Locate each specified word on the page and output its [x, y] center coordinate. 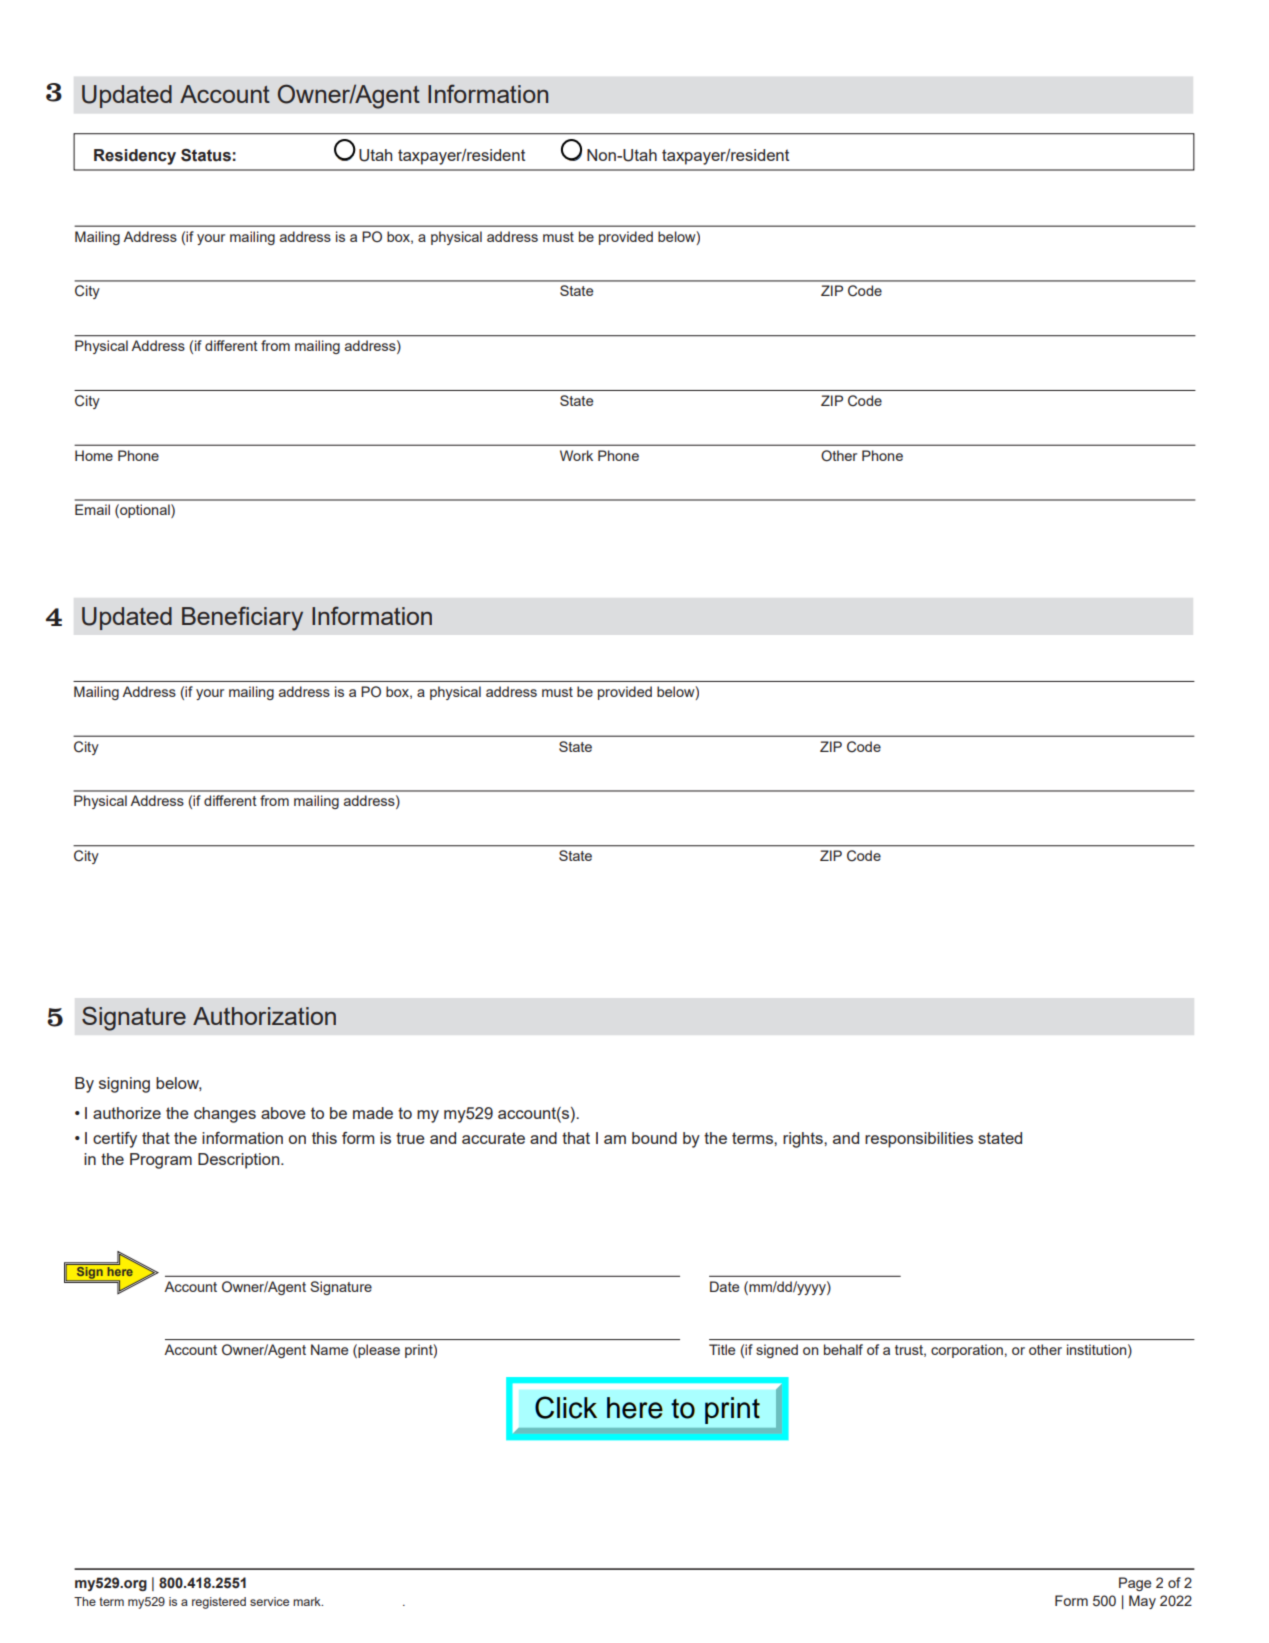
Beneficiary [242, 618]
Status [206, 155]
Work [576, 455]
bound [654, 1138]
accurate [493, 1138]
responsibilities [919, 1140]
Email [92, 509]
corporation [967, 1351]
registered [219, 1603]
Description [240, 1161]
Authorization [264, 1016]
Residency [135, 157]
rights [804, 1140]
